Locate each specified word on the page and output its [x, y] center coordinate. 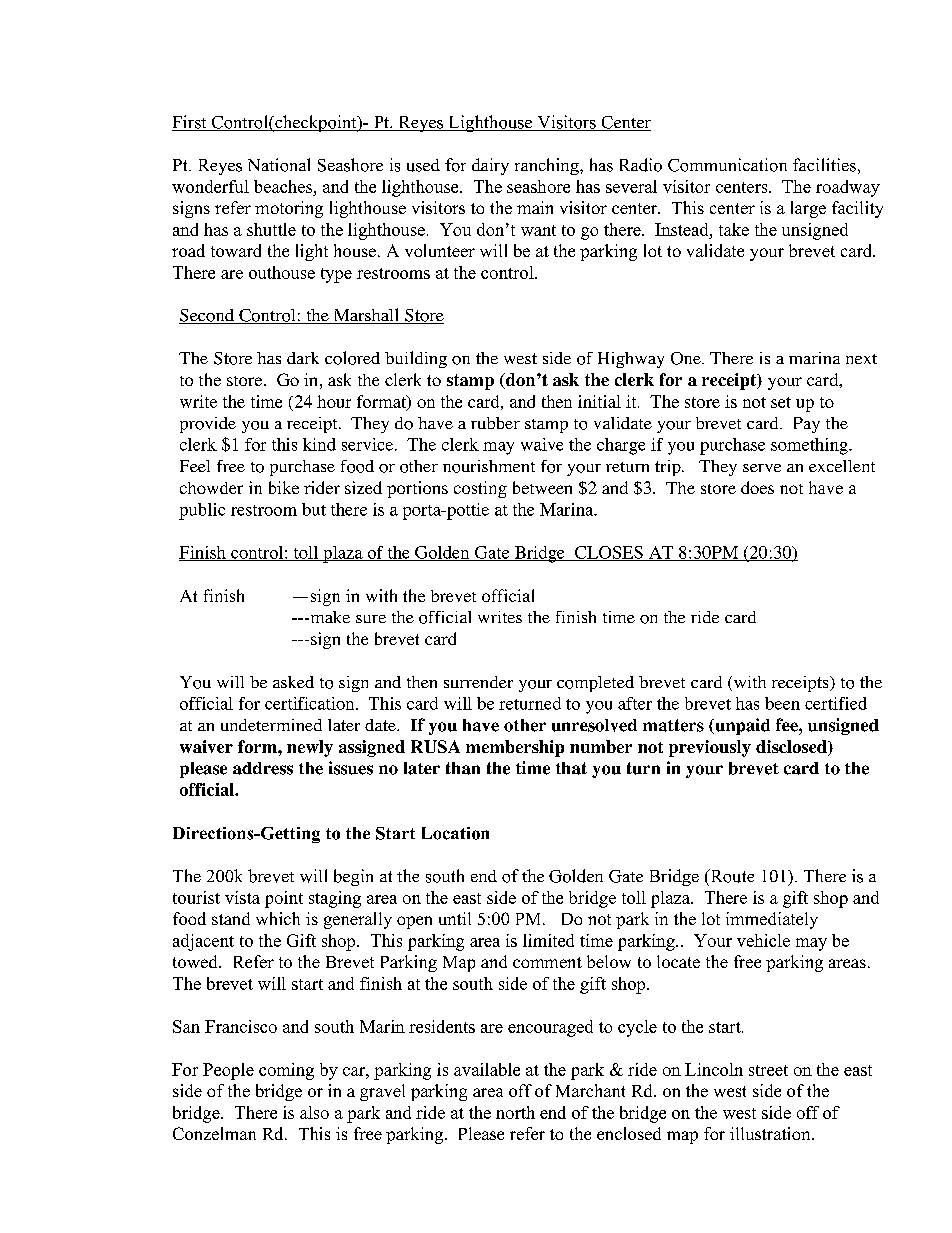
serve [762, 468]
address [263, 768]
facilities [824, 165]
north [515, 1112]
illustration [771, 1133]
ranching [548, 166]
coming [286, 1071]
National [279, 165]
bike [284, 487]
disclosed [792, 748]
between [542, 487]
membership [515, 748]
